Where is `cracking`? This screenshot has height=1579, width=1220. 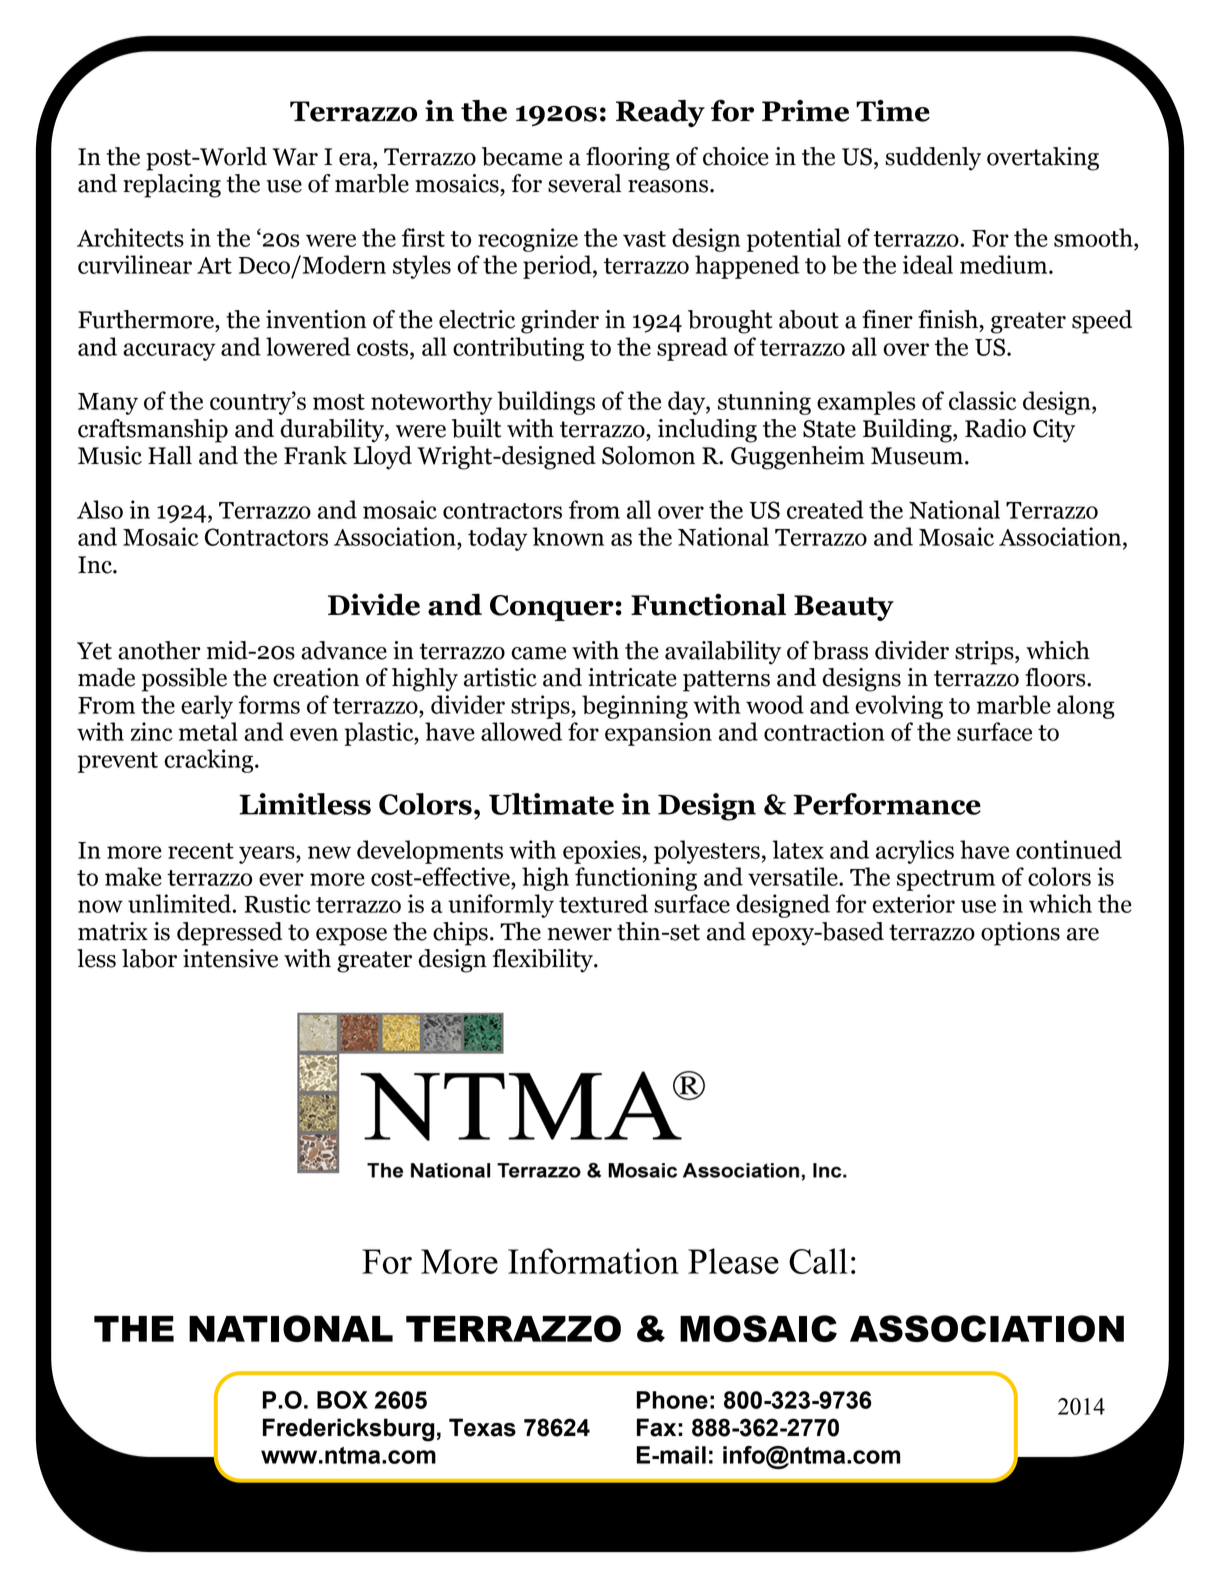 cracking is located at coordinates (210, 761).
